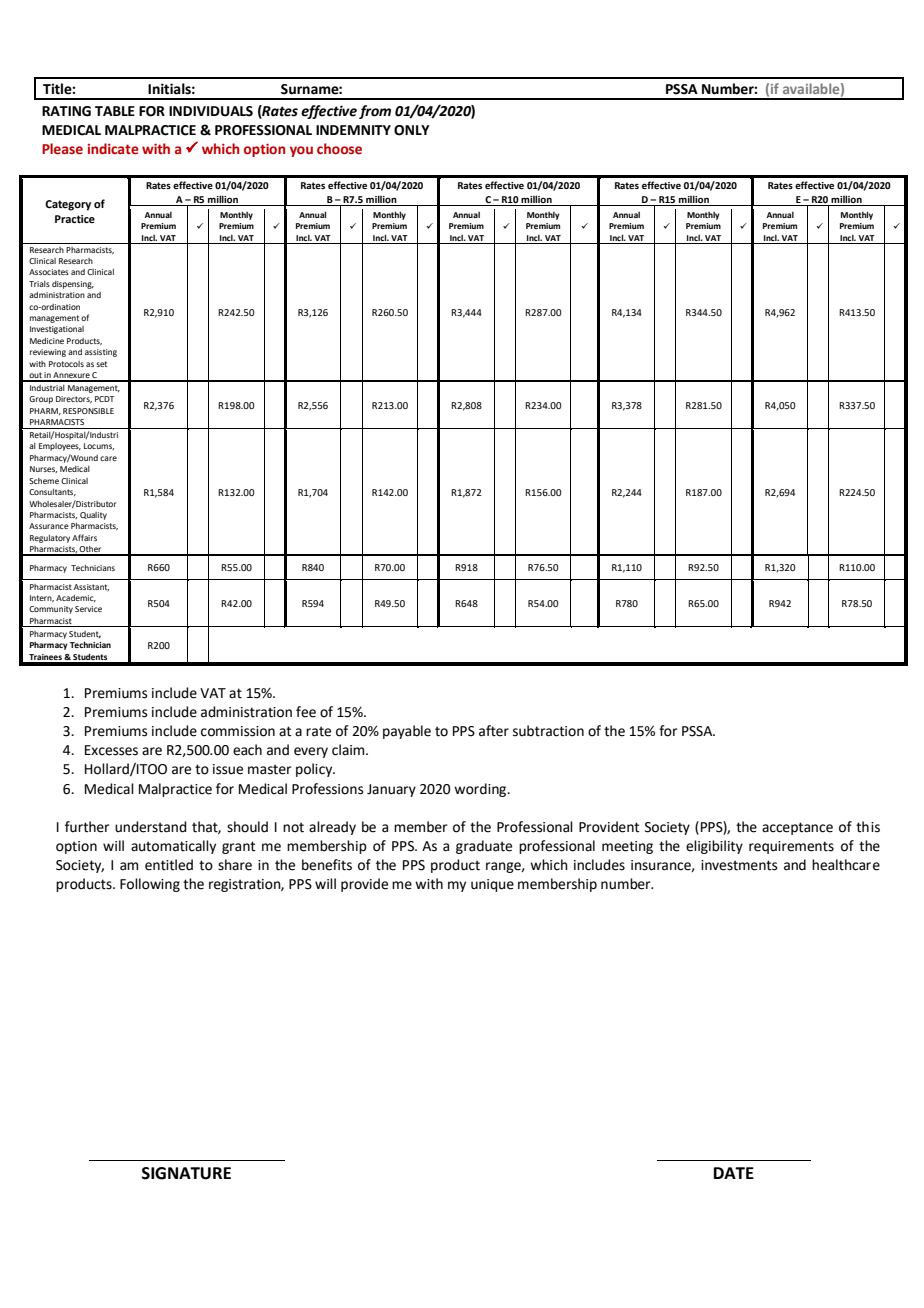  I want to click on RESPONSIBLE, so click(88, 411).
